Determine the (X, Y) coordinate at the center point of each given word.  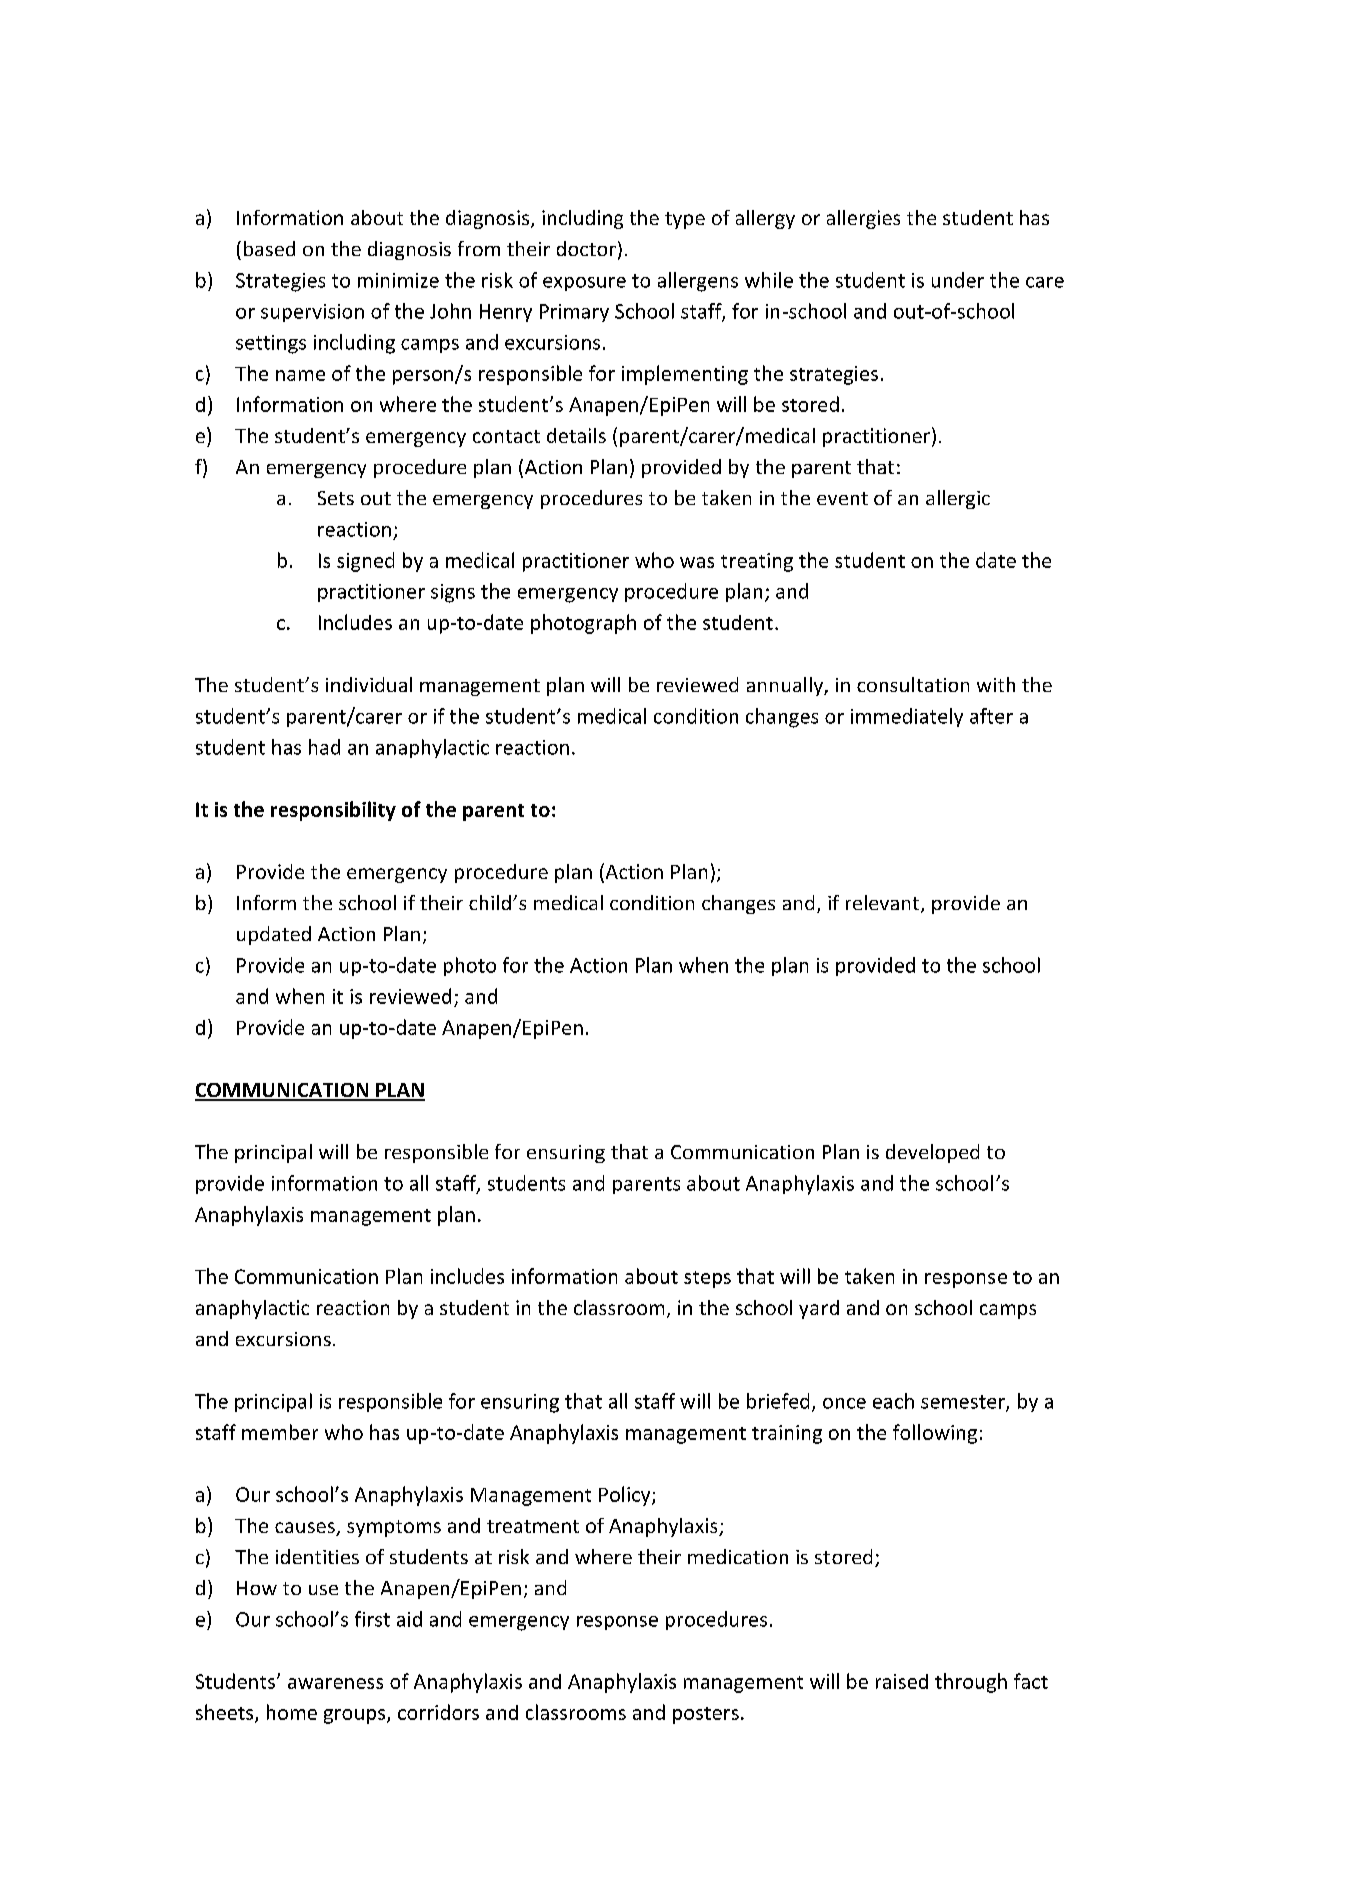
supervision (312, 313)
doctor (586, 248)
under (958, 280)
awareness (335, 1683)
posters (706, 1715)
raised (902, 1681)
